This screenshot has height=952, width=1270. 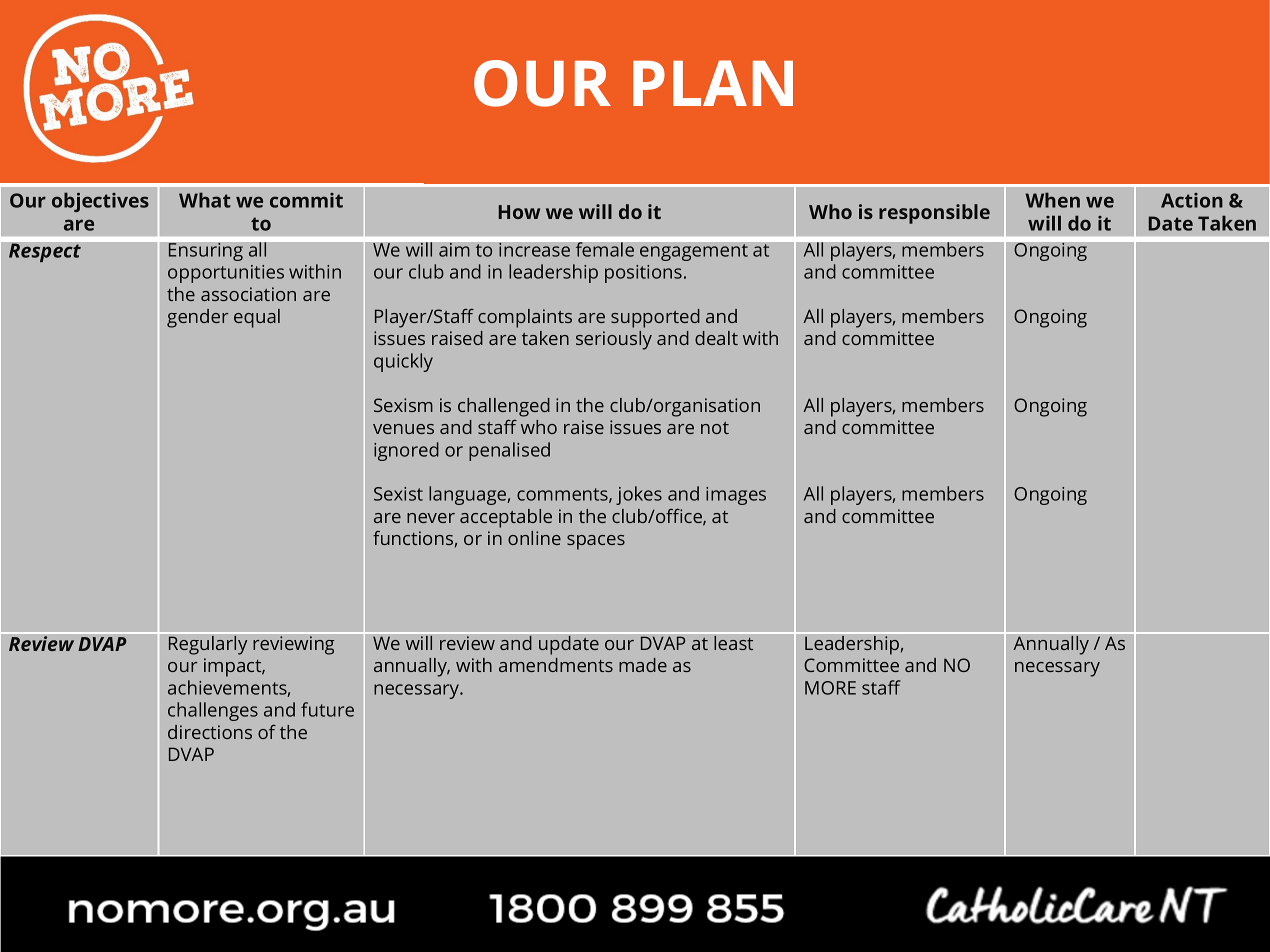 I want to click on Ensuring, so click(x=205, y=251).
